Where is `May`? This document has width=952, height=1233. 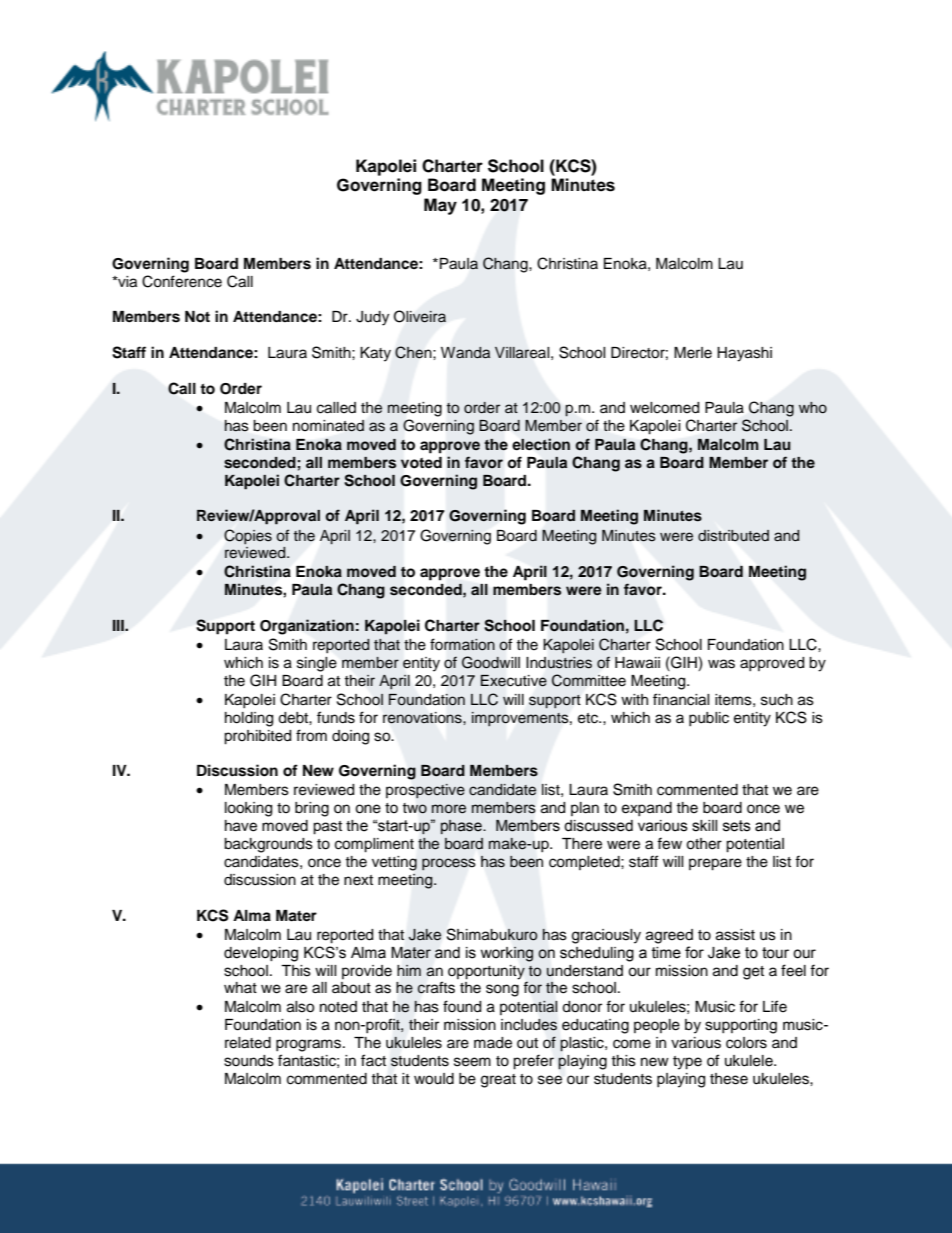 May is located at coordinates (440, 206).
